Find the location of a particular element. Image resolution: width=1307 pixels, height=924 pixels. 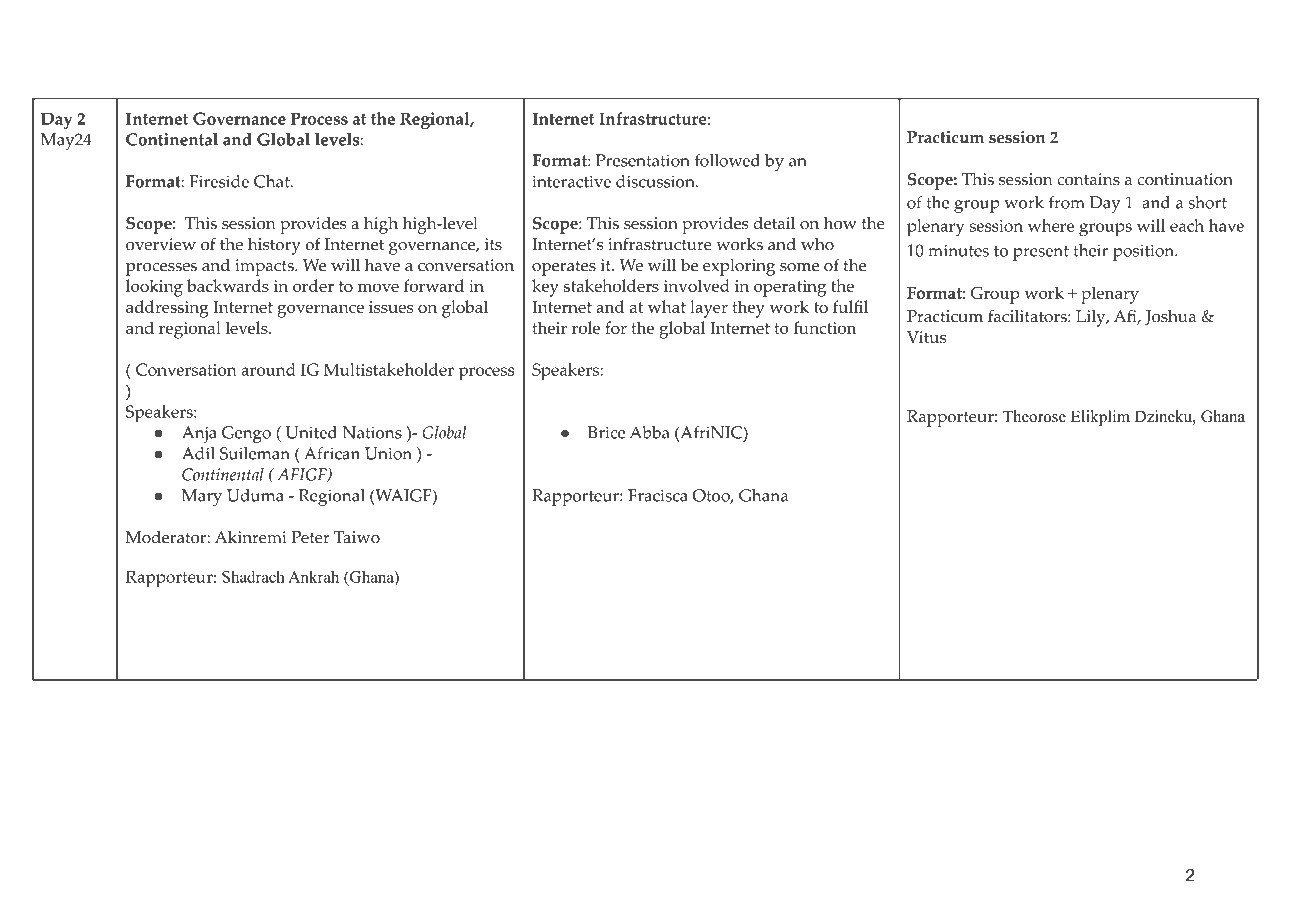

impacts is located at coordinates (265, 267).
